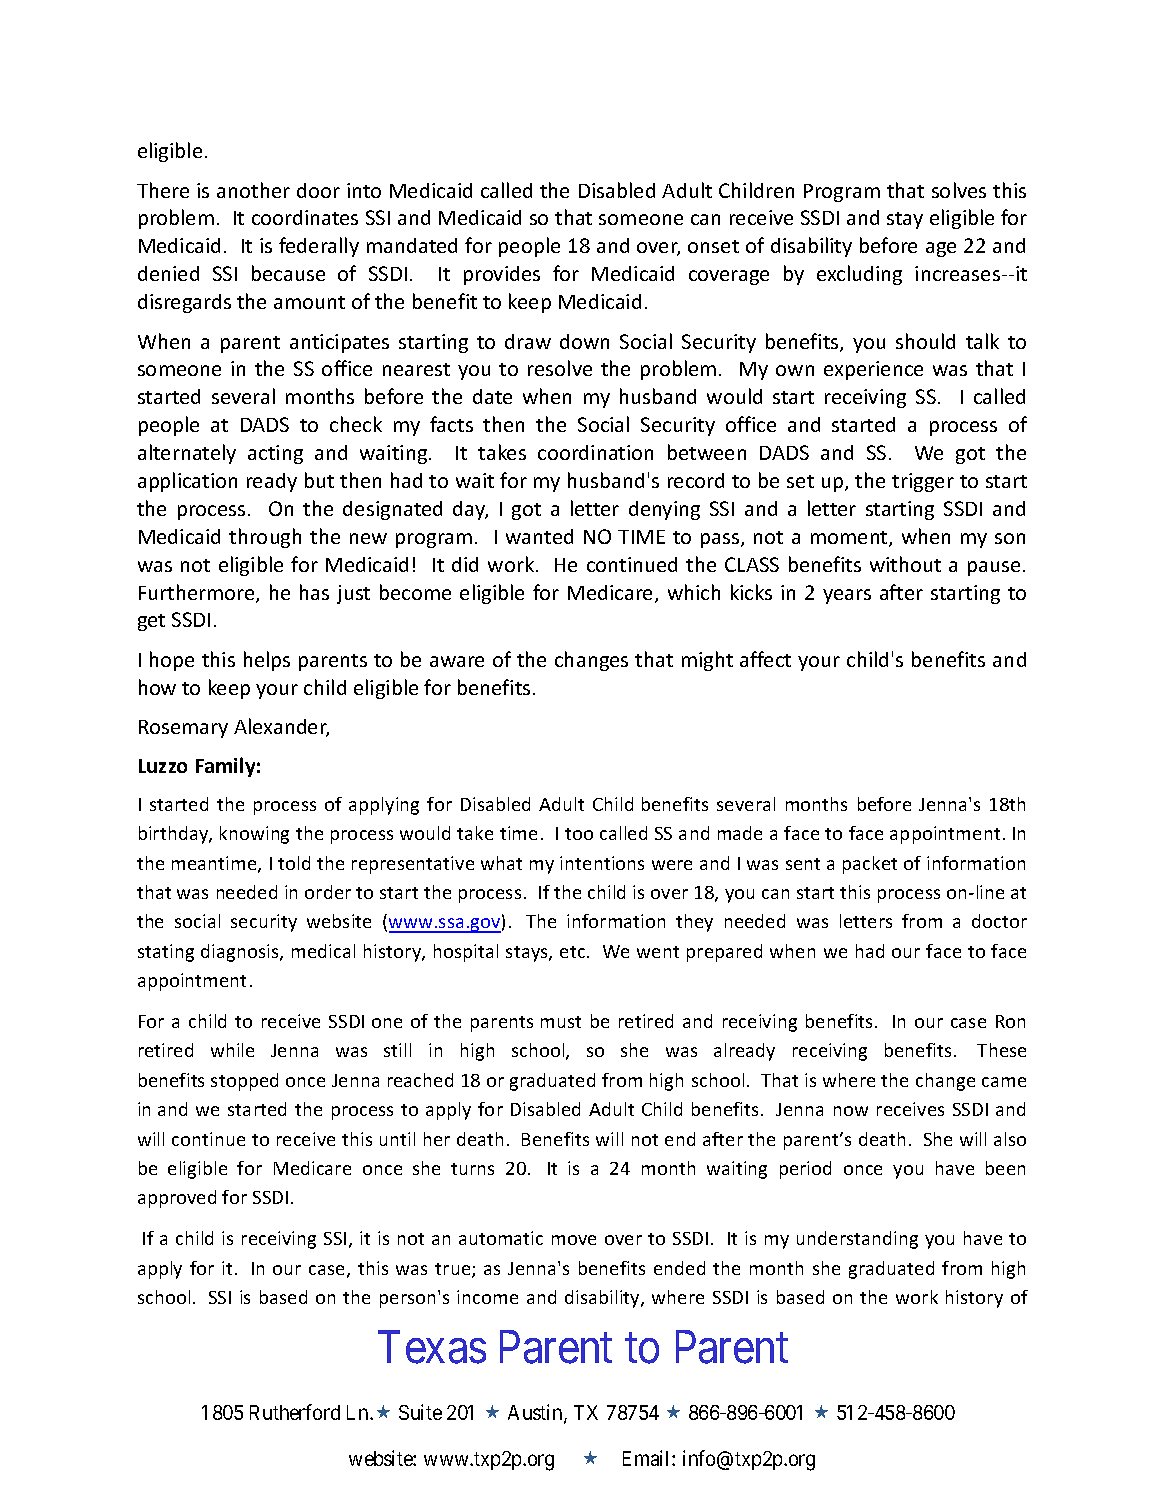 This image has width=1165, height=1508. I want to click on Rutherford, so click(295, 1412).
